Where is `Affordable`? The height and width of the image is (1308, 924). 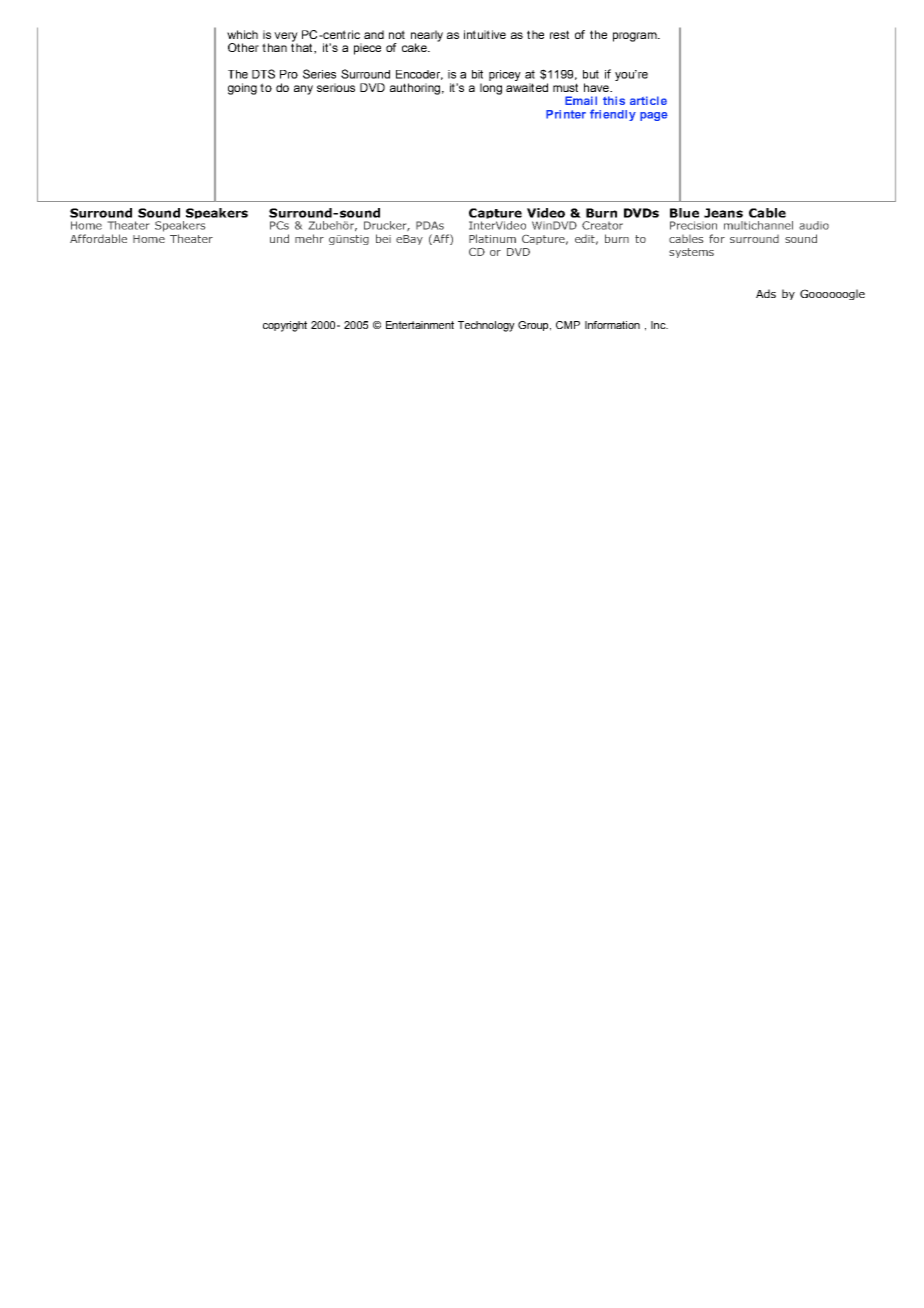 Affordable is located at coordinates (98, 238).
